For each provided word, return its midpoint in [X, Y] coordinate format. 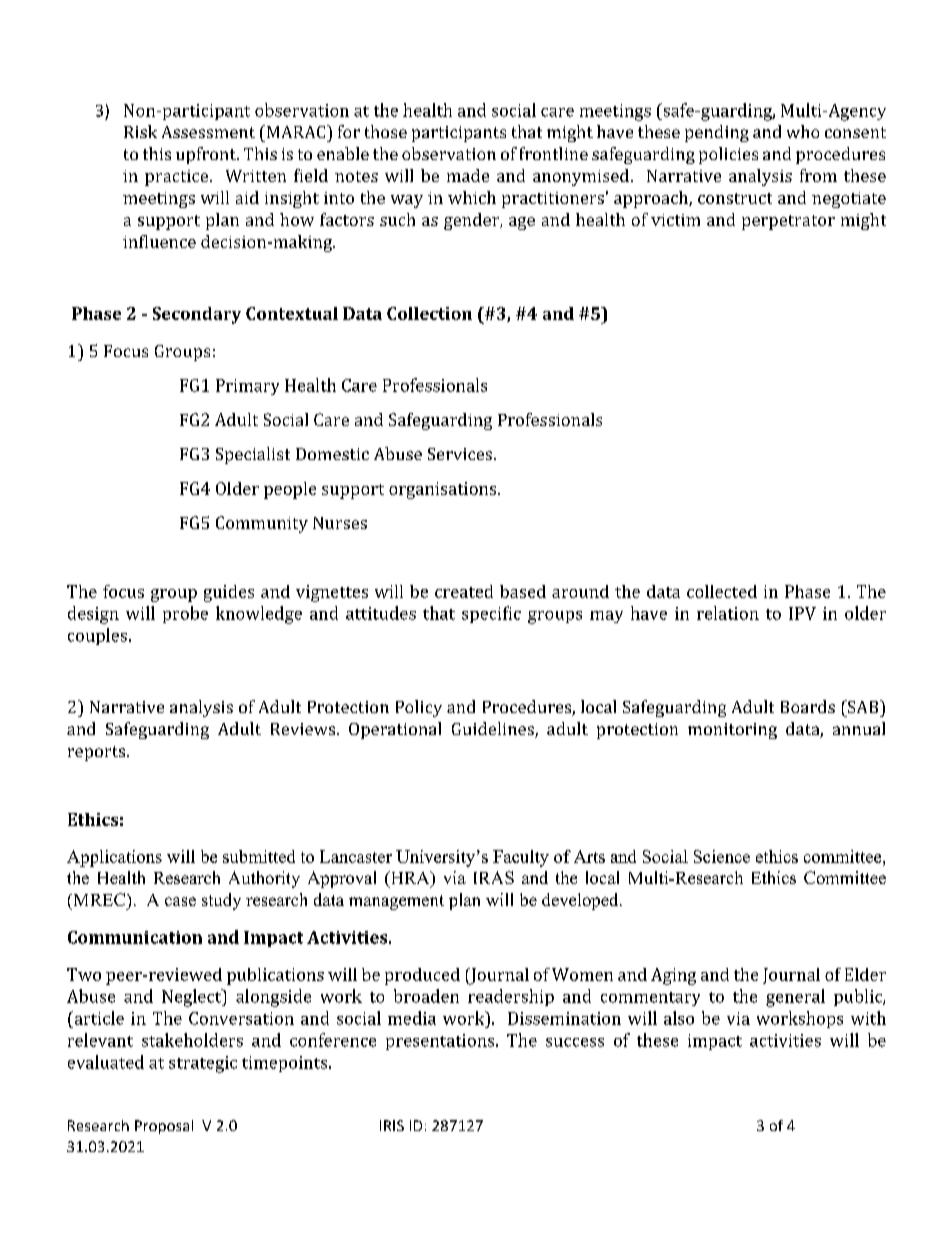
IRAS [494, 877]
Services [460, 454]
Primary [247, 387]
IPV [802, 613]
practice [178, 178]
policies [728, 155]
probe [185, 614]
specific [491, 614]
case [180, 901]
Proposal [164, 1127]
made [468, 175]
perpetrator [788, 222]
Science [722, 856]
